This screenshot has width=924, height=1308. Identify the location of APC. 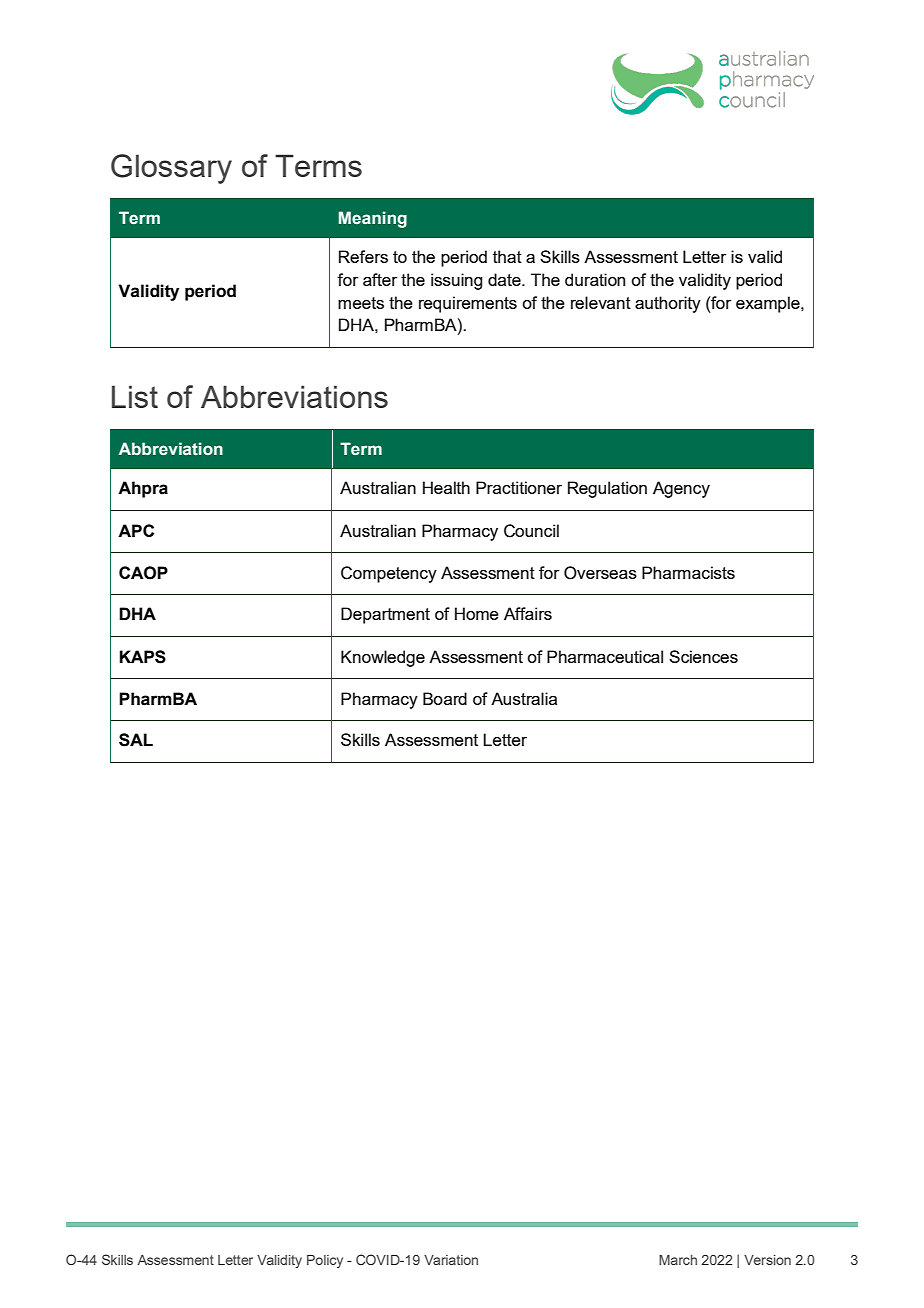
(136, 530).
